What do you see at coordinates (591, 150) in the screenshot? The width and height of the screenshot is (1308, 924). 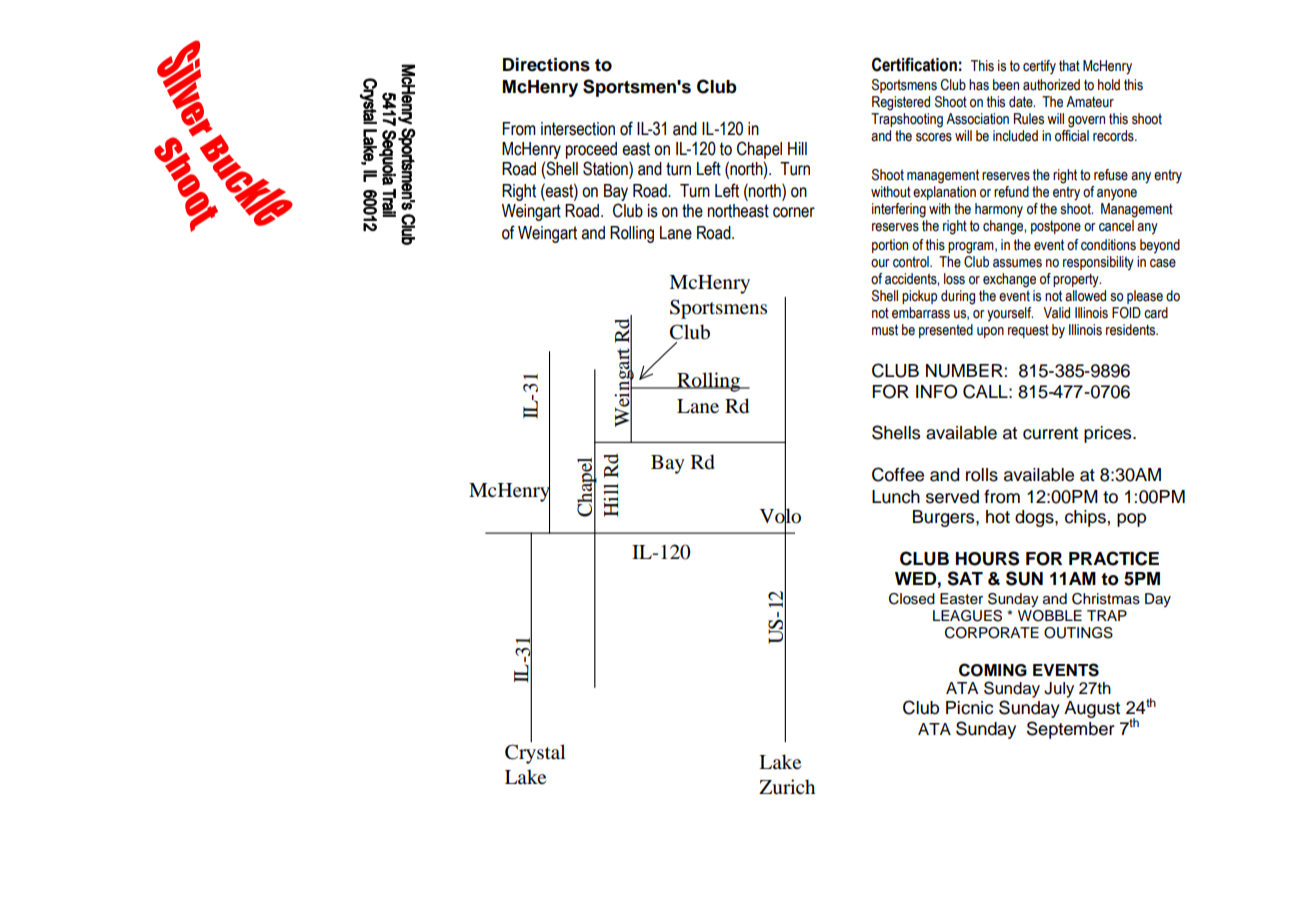 I see `proceed` at bounding box center [591, 150].
